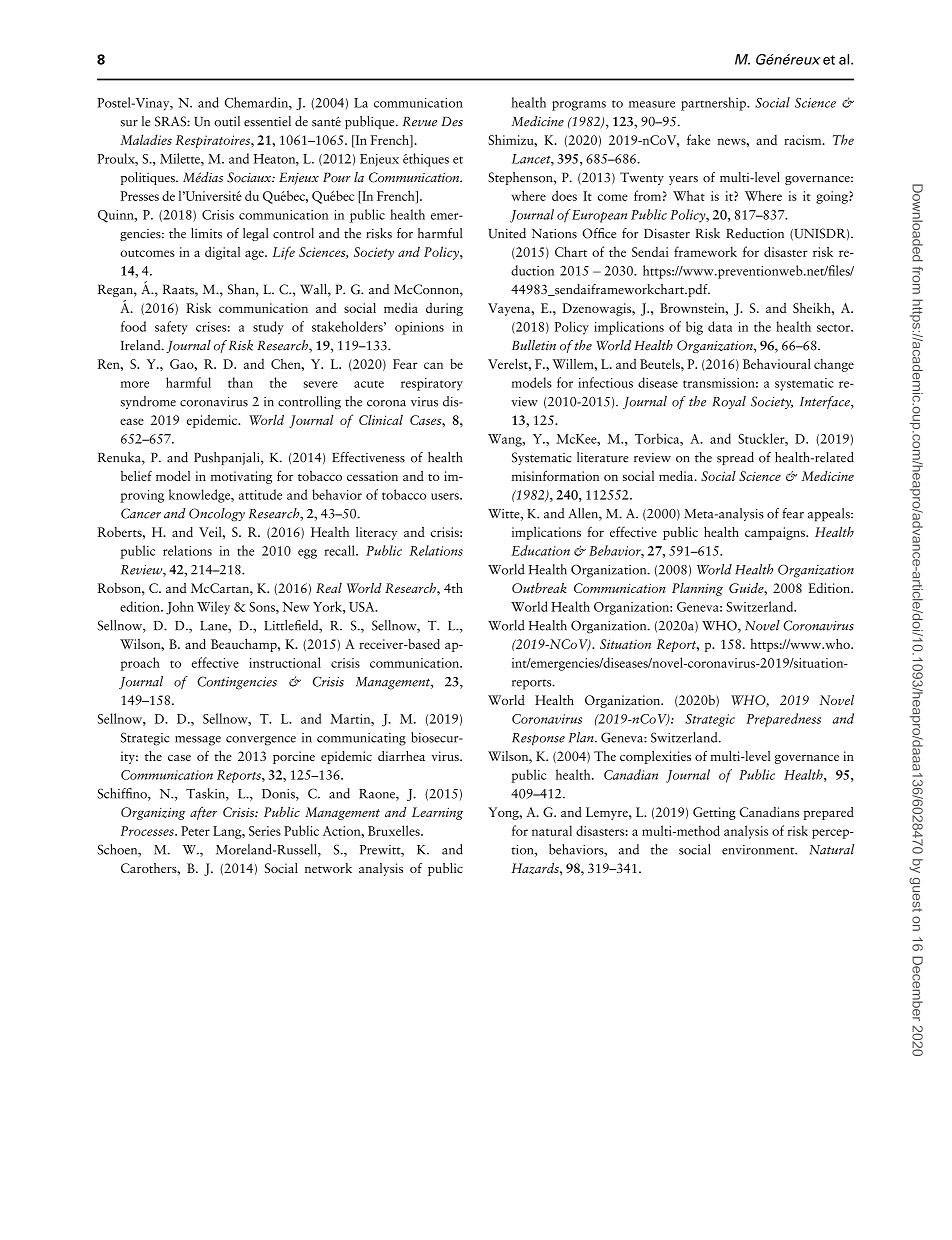 This screenshot has height=1240, width=952. Describe the element at coordinates (776, 533) in the screenshot. I see `campaigns` at that location.
